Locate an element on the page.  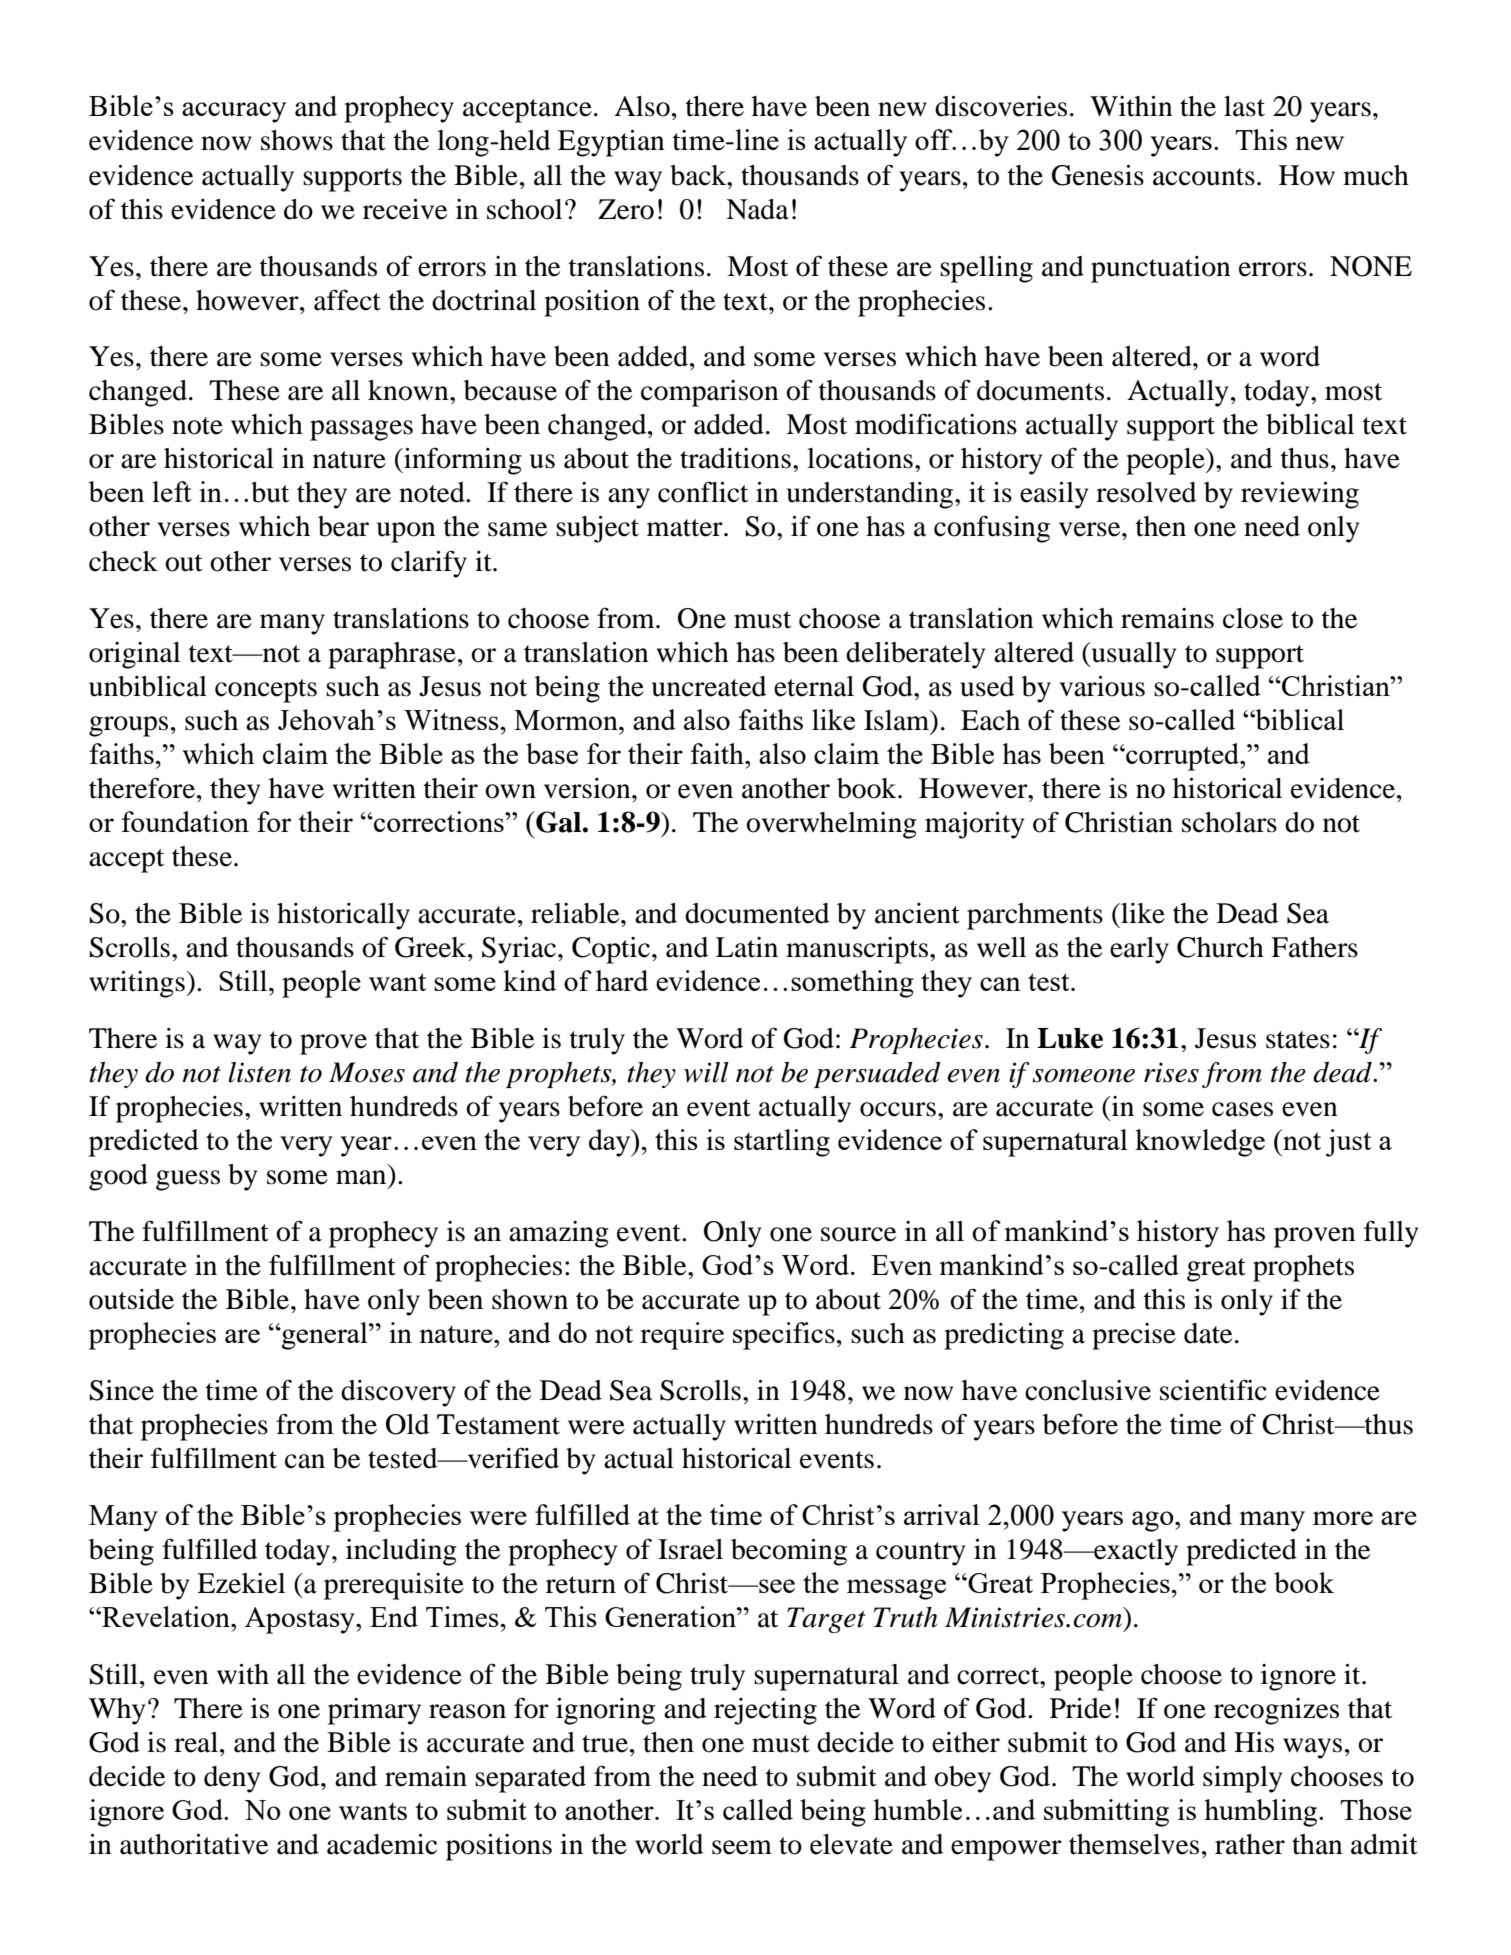
writings is located at coordinates (137, 984).
